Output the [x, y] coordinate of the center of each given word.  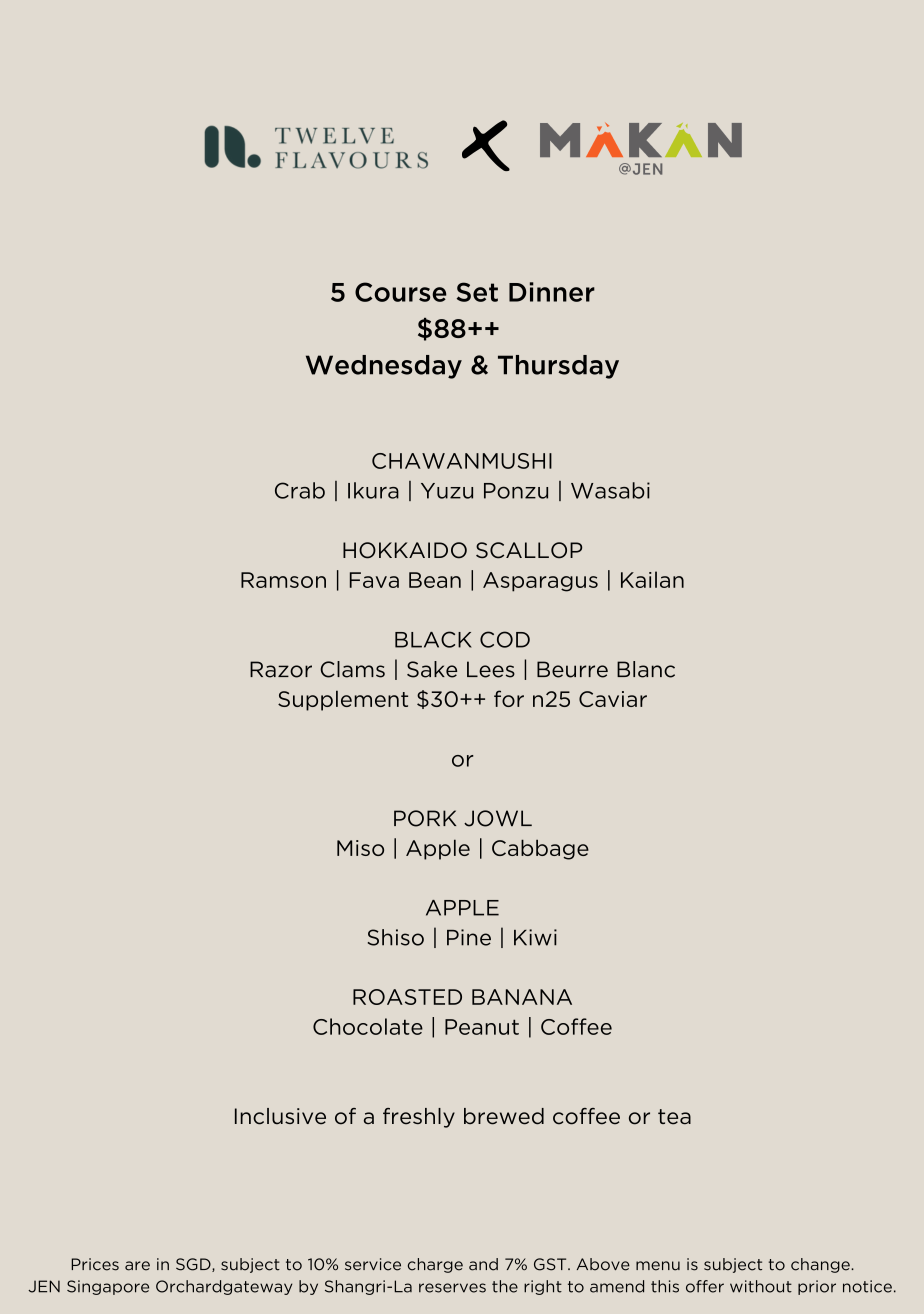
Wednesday [384, 367]
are [137, 1266]
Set [477, 292]
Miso [360, 848]
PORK [425, 818]
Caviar [613, 699]
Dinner [552, 292]
